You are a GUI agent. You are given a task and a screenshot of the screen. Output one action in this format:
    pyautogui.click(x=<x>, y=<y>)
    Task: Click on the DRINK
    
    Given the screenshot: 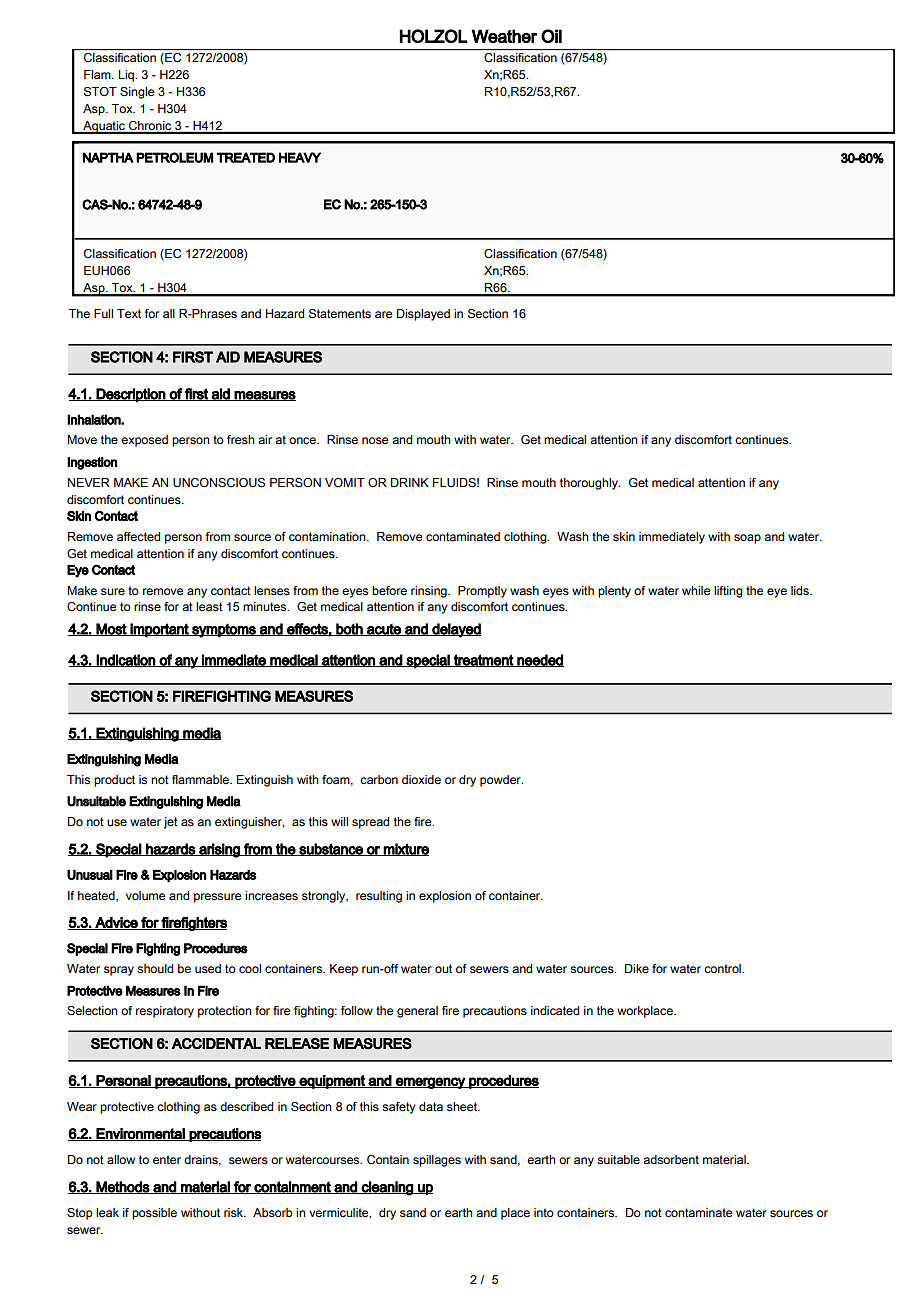 What is the action you would take?
    pyautogui.click(x=410, y=482)
